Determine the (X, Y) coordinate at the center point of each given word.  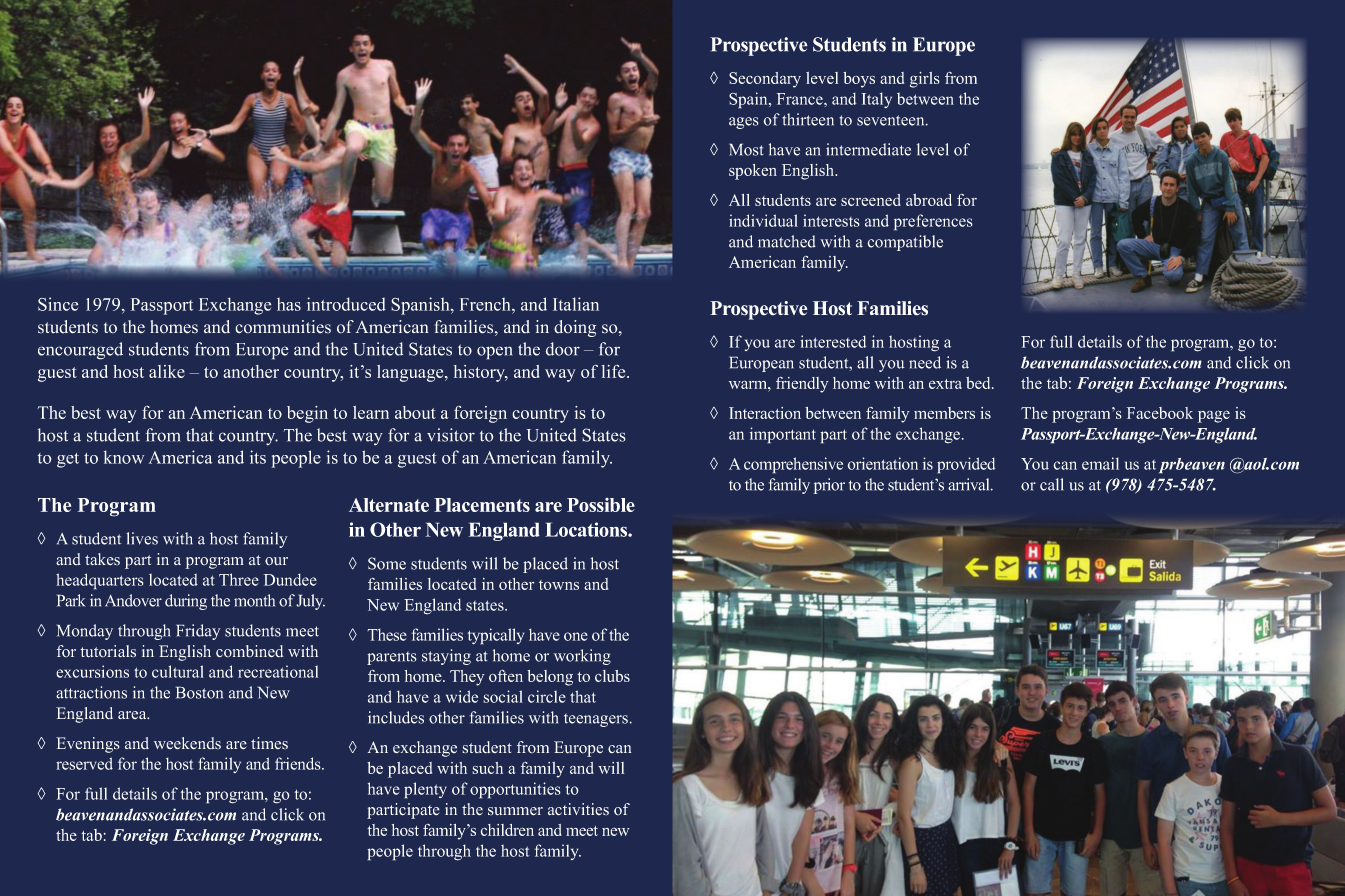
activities (578, 809)
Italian (576, 304)
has (289, 304)
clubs (612, 676)
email (1100, 463)
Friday (198, 632)
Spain (749, 100)
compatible (905, 243)
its (258, 457)
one (576, 636)
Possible (601, 505)
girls (925, 80)
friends (299, 763)
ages (744, 123)
